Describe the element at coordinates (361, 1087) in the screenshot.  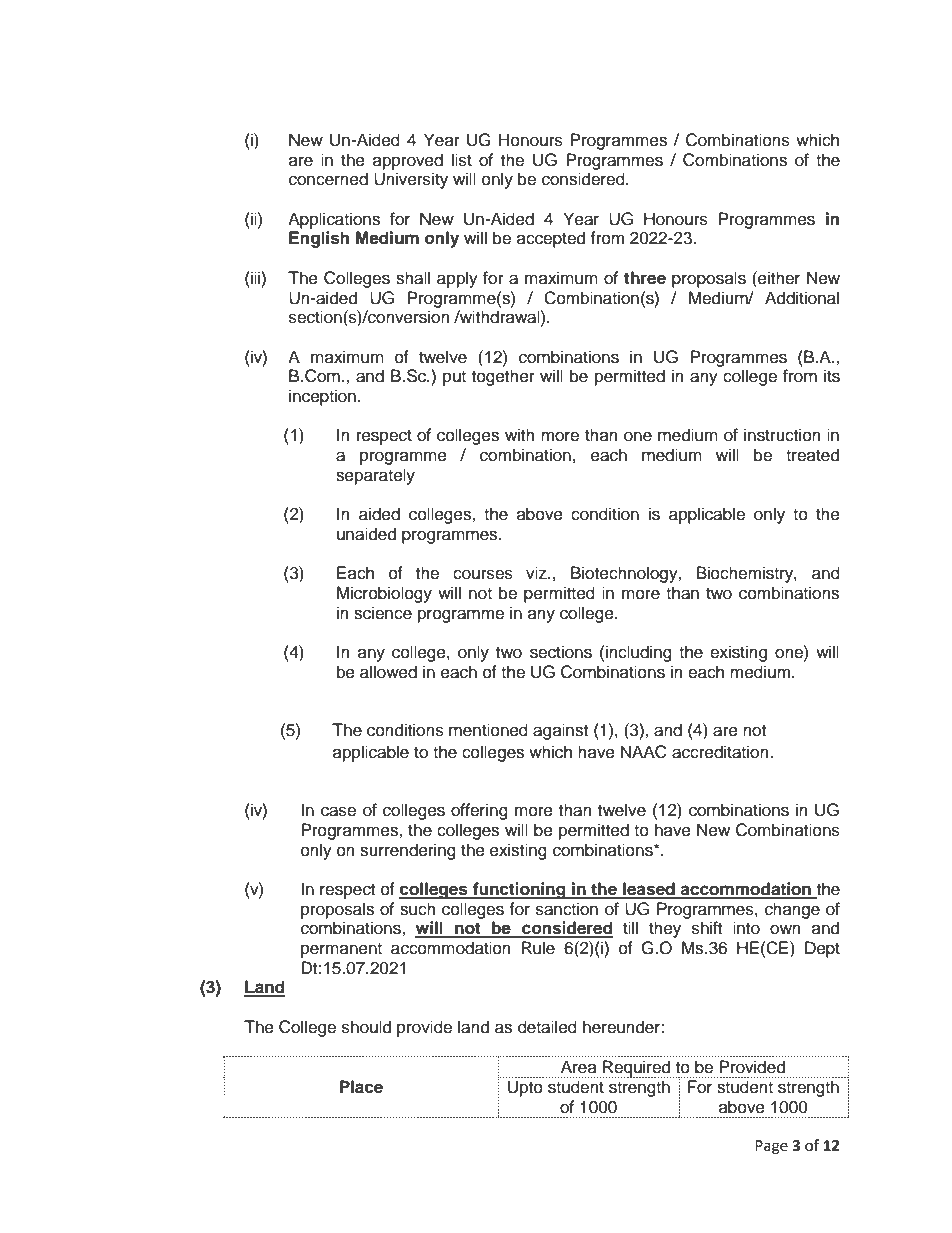
I see `Place` at that location.
